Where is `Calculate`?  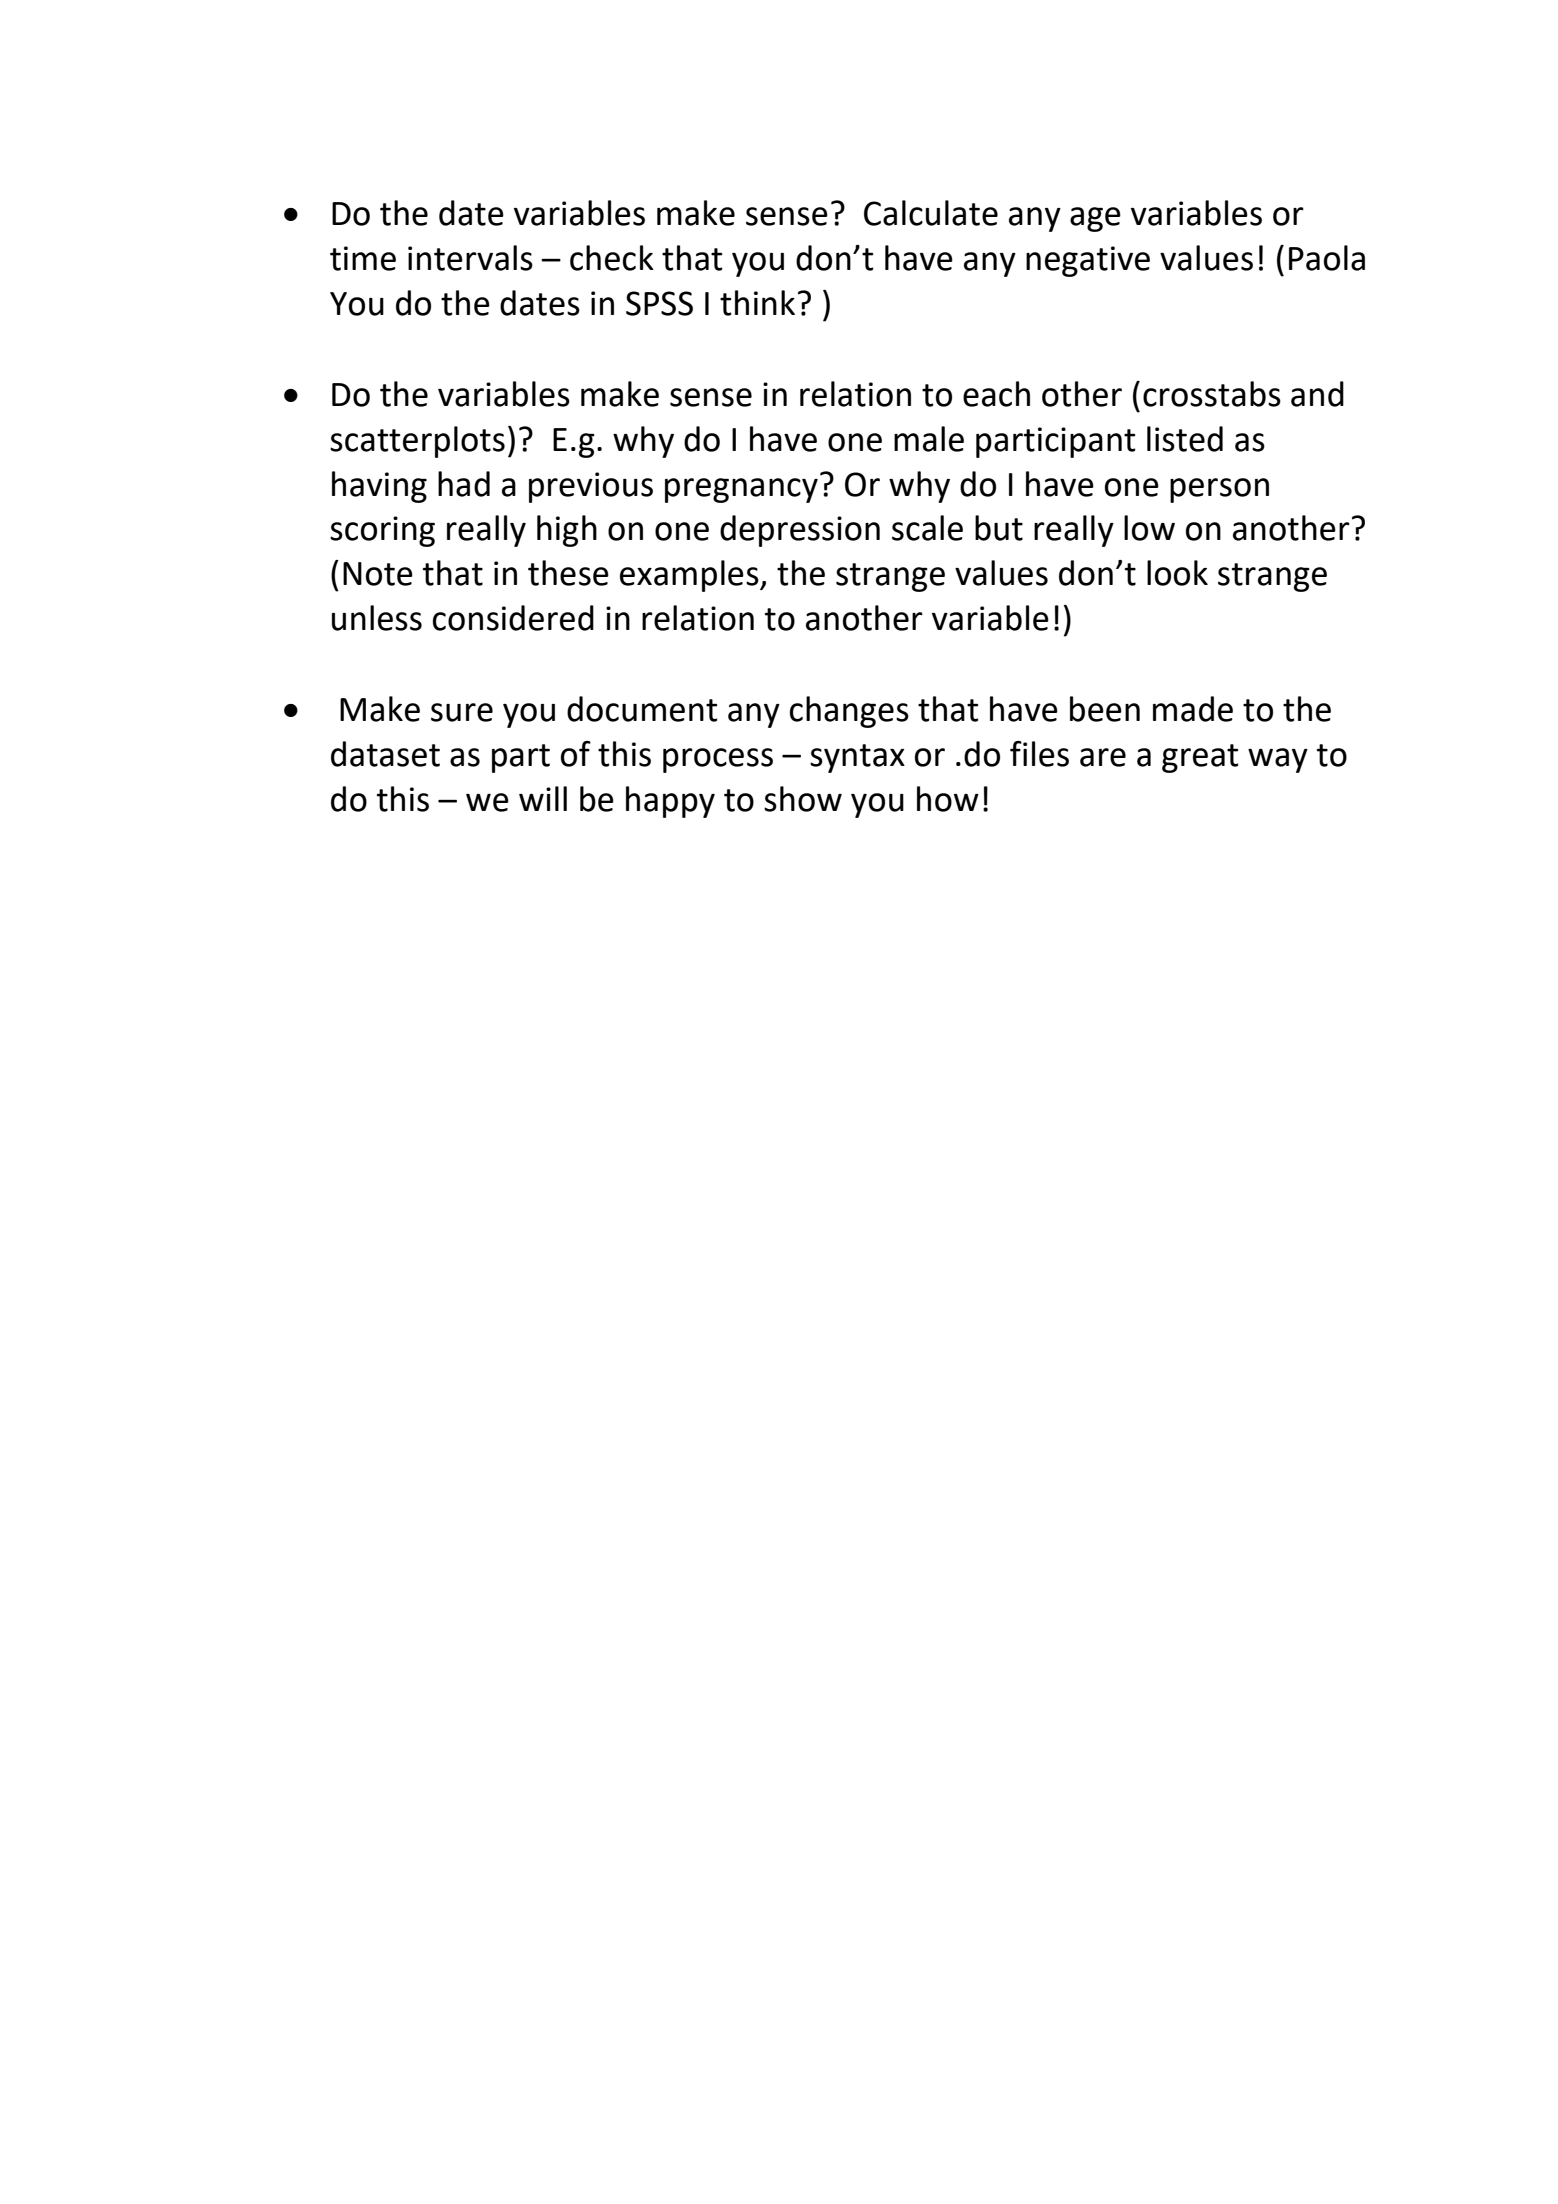 Calculate is located at coordinates (931, 213).
